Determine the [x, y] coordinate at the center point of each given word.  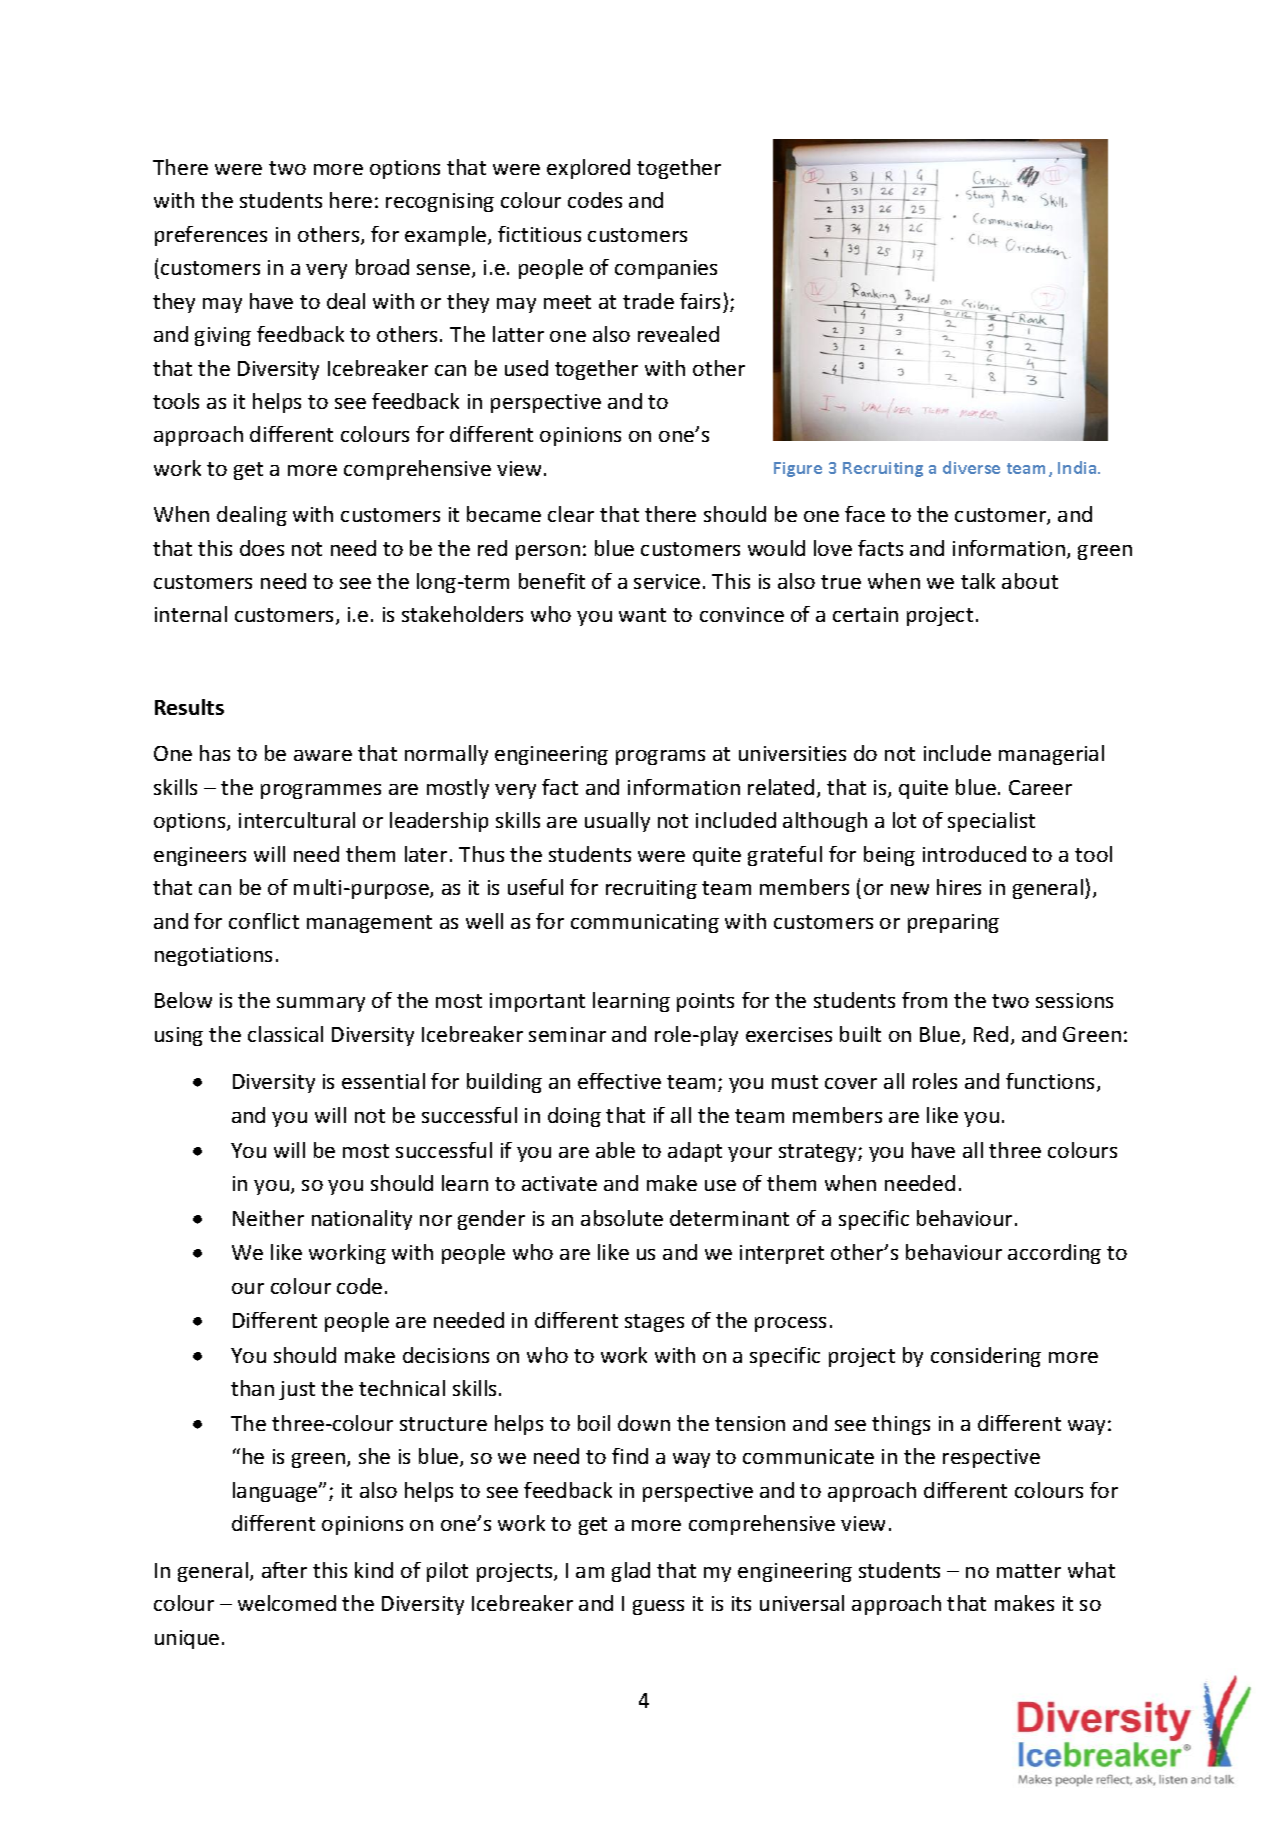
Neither [268, 1218]
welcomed [287, 1603]
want [642, 615]
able [615, 1150]
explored [588, 169]
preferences [211, 236]
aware [323, 755]
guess [658, 1607]
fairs [700, 301]
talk [978, 581]
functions [1052, 1082]
